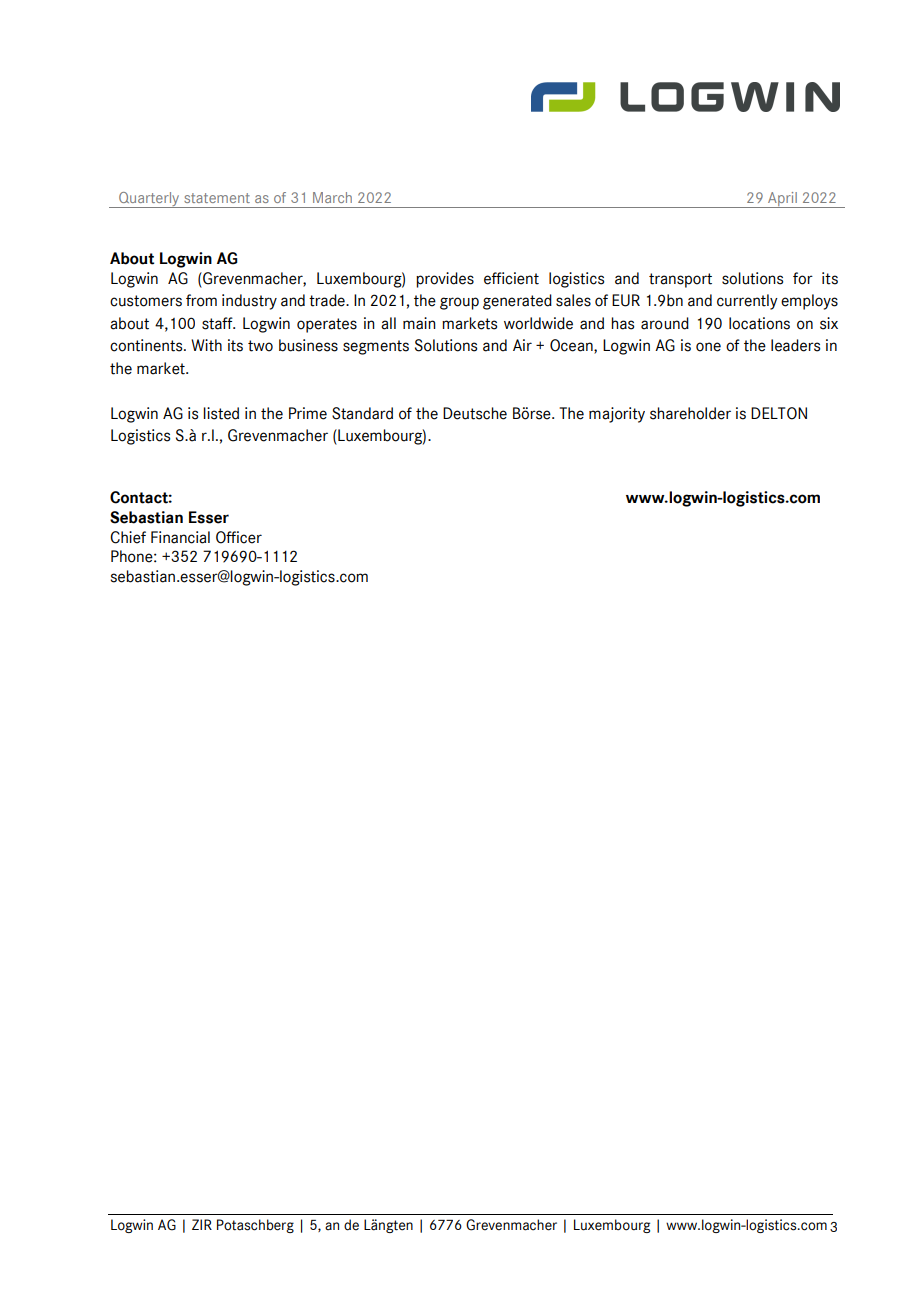 The image size is (924, 1308). What do you see at coordinates (221, 413) in the screenshot?
I see `listed` at bounding box center [221, 413].
